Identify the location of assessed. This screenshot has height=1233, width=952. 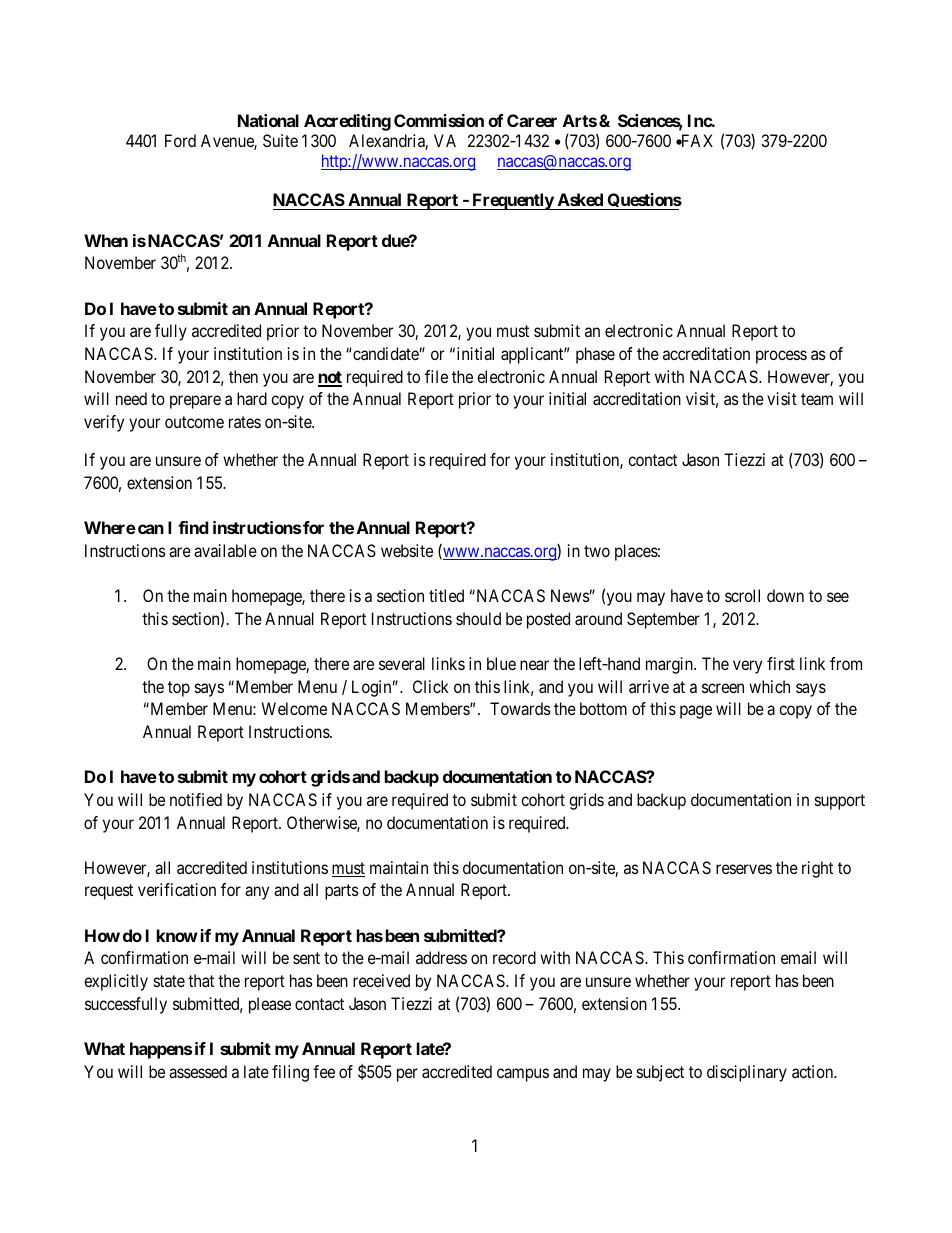
(198, 1071).
